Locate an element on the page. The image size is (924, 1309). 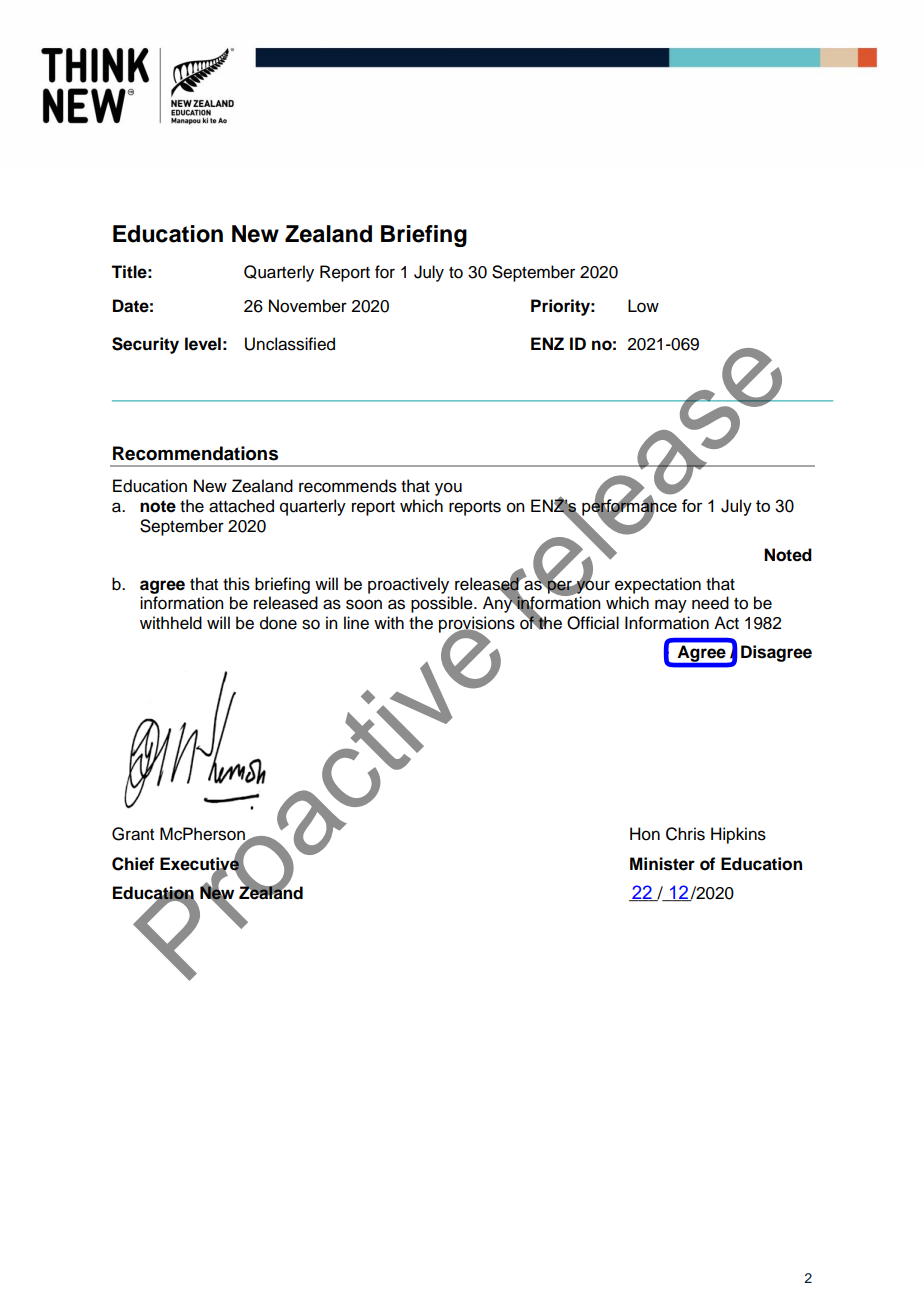
possible is located at coordinates (443, 604).
